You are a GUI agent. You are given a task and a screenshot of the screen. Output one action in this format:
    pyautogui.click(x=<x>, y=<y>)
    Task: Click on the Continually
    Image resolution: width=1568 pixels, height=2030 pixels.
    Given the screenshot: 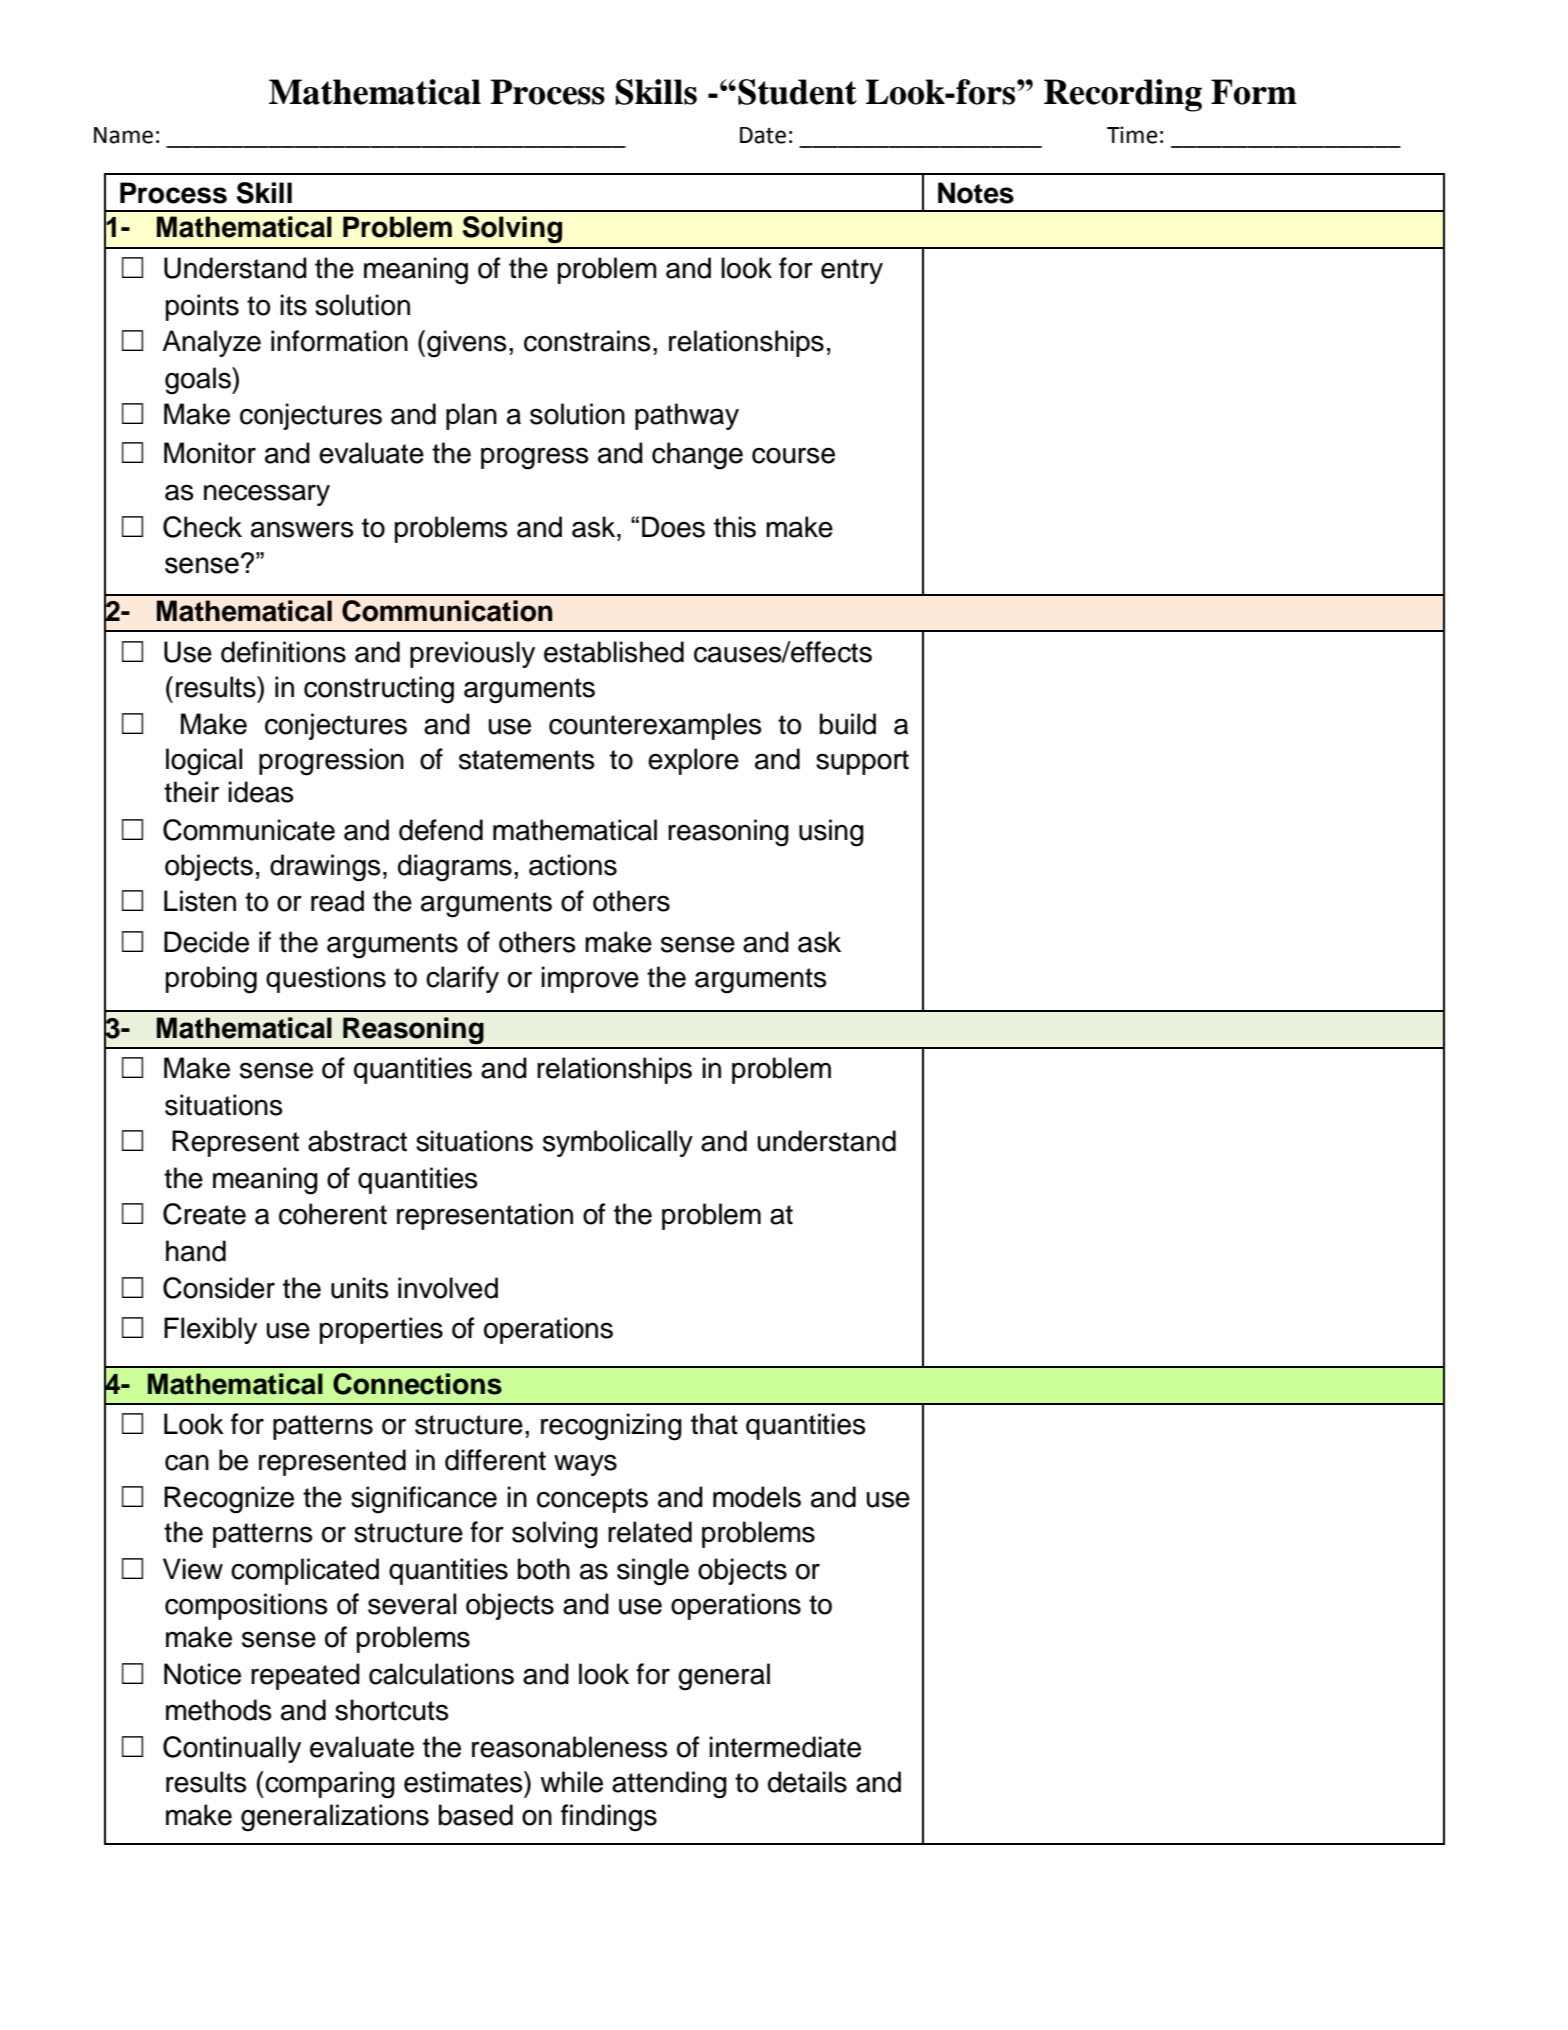 What is the action you would take?
    pyautogui.click(x=232, y=1749)
